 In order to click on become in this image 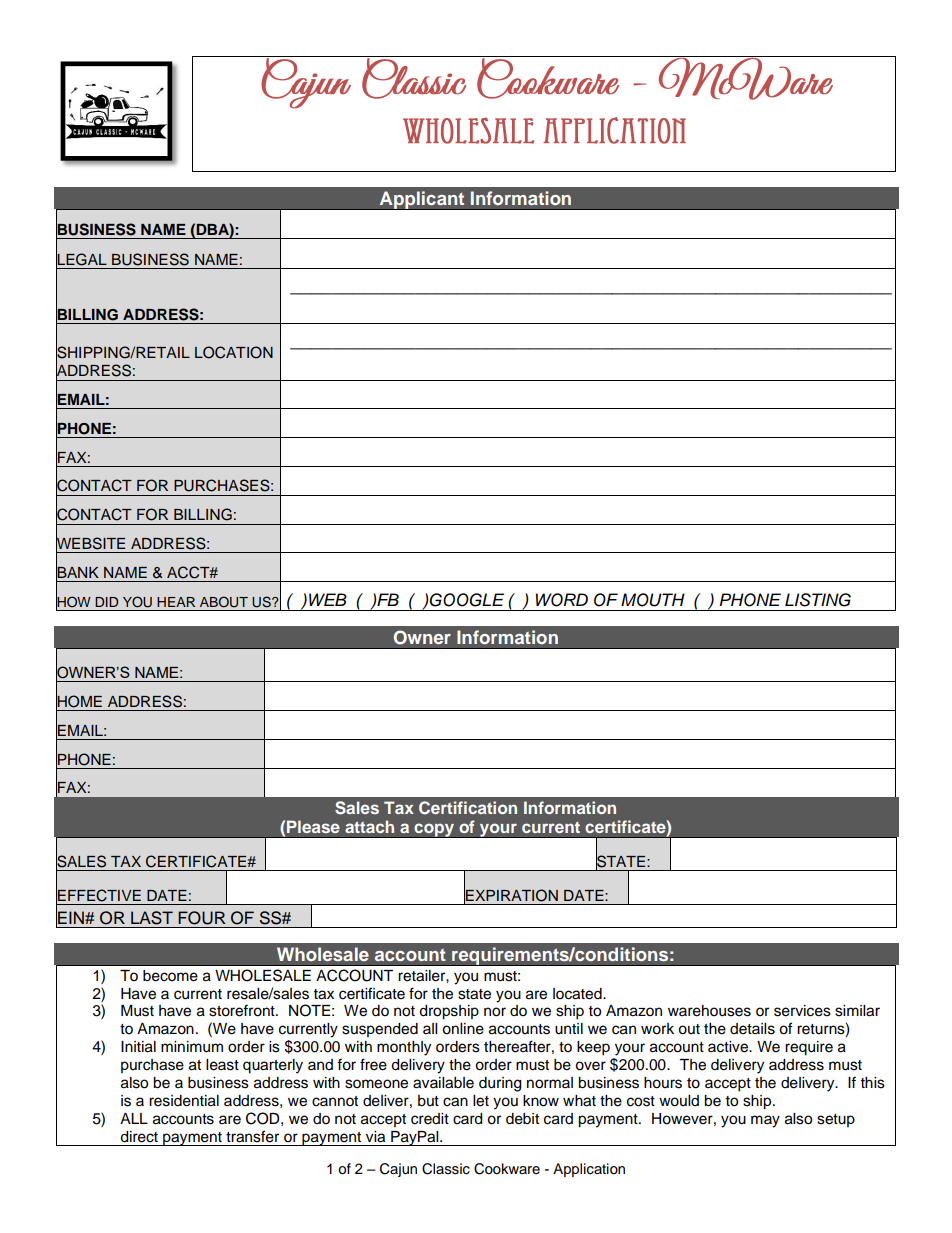, I will do `click(170, 976)`.
